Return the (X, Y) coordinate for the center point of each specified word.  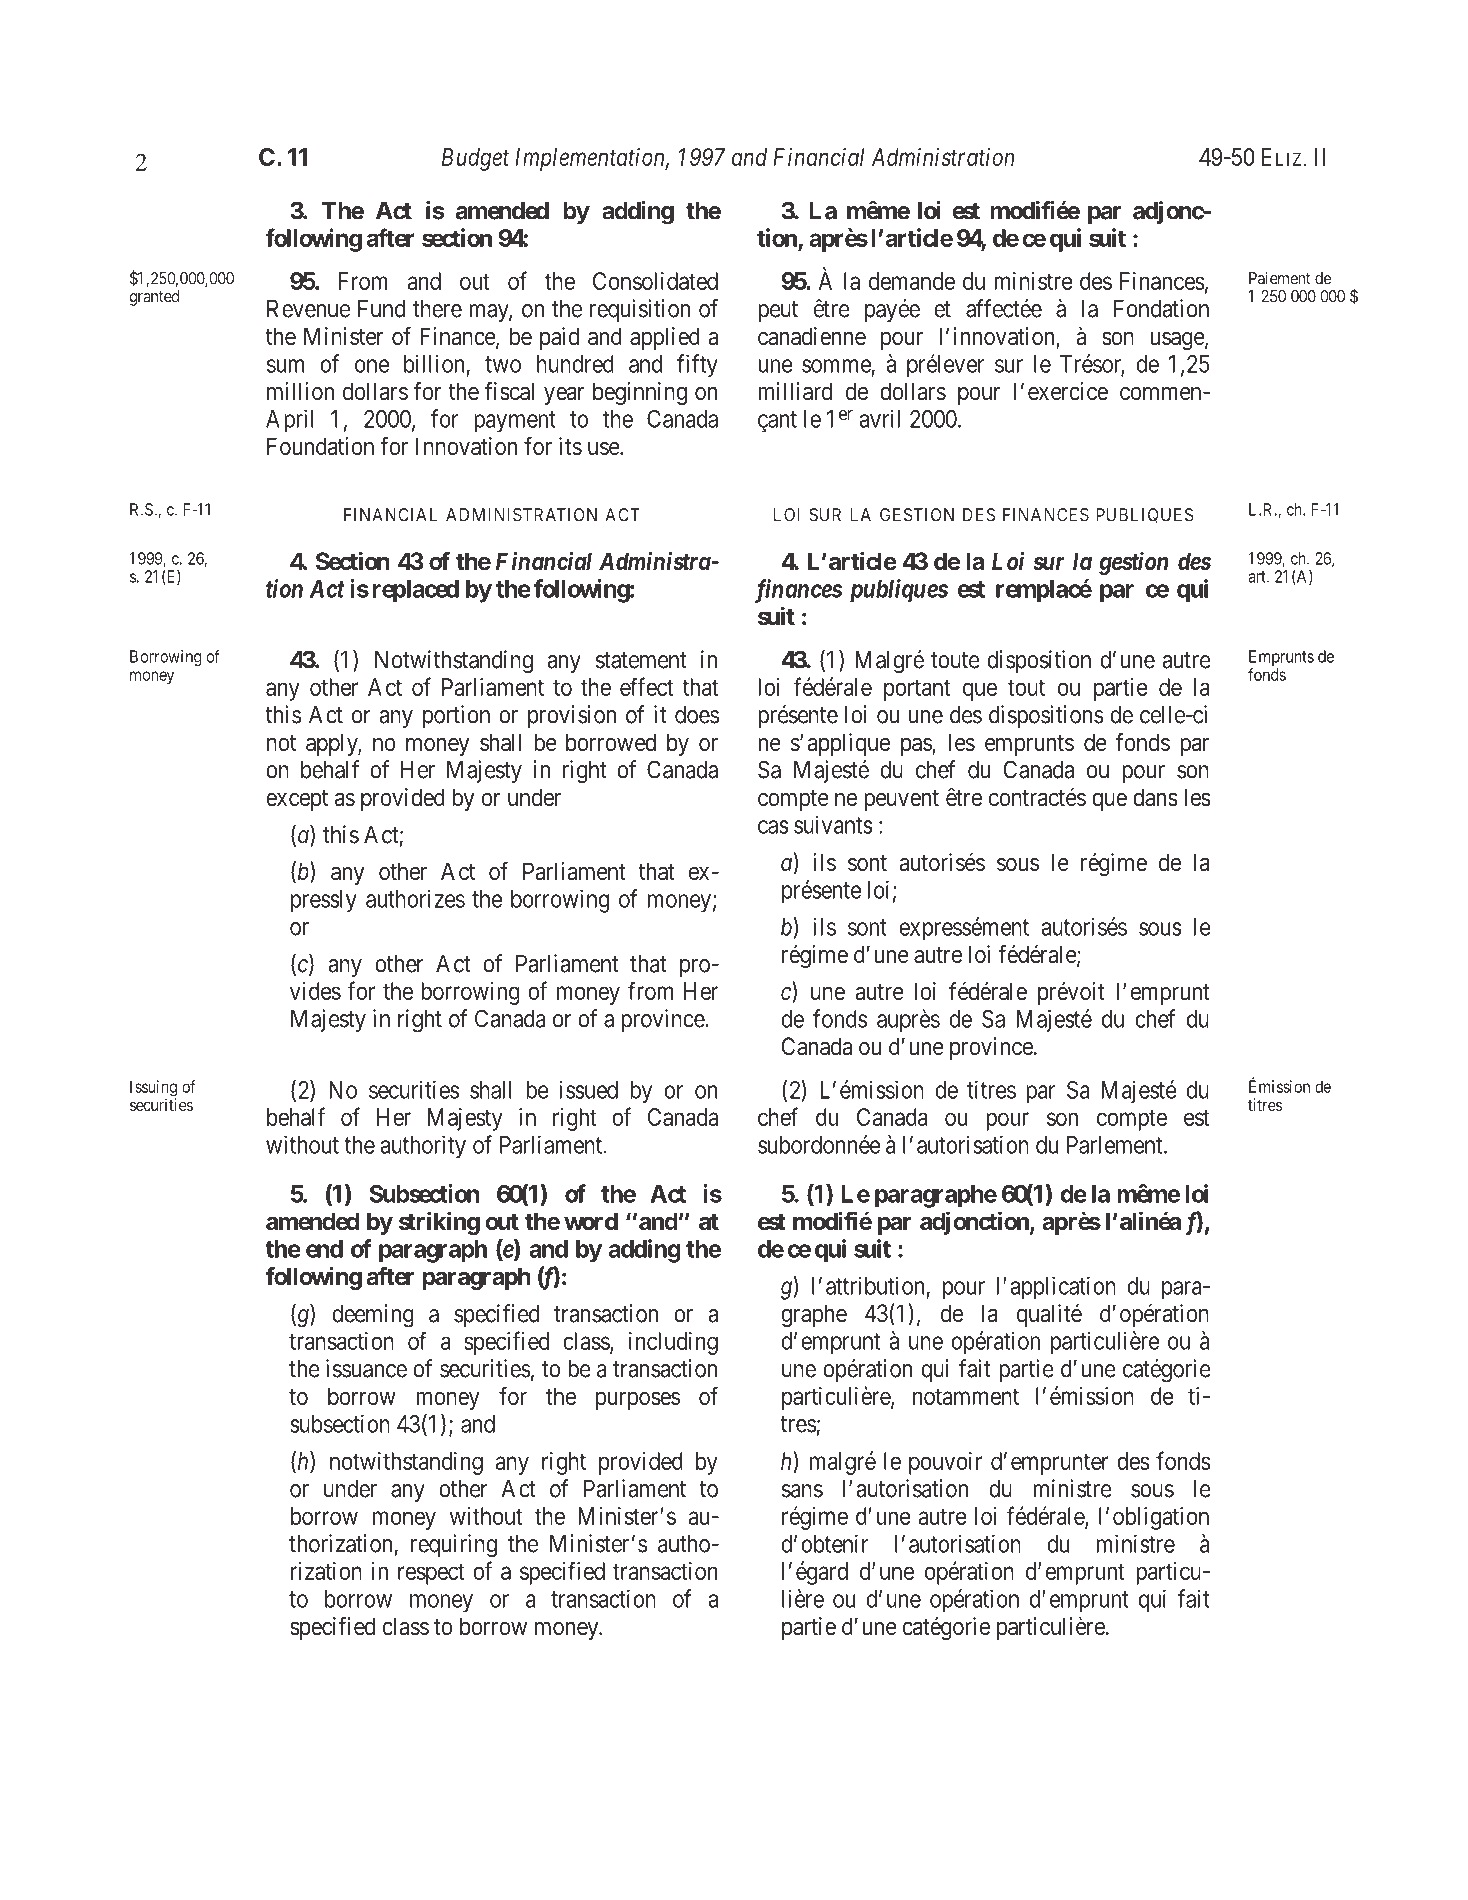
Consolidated (655, 281)
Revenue (308, 309)
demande (912, 281)
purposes (638, 1400)
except (297, 800)
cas (773, 827)
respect (431, 1574)
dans (1155, 797)
